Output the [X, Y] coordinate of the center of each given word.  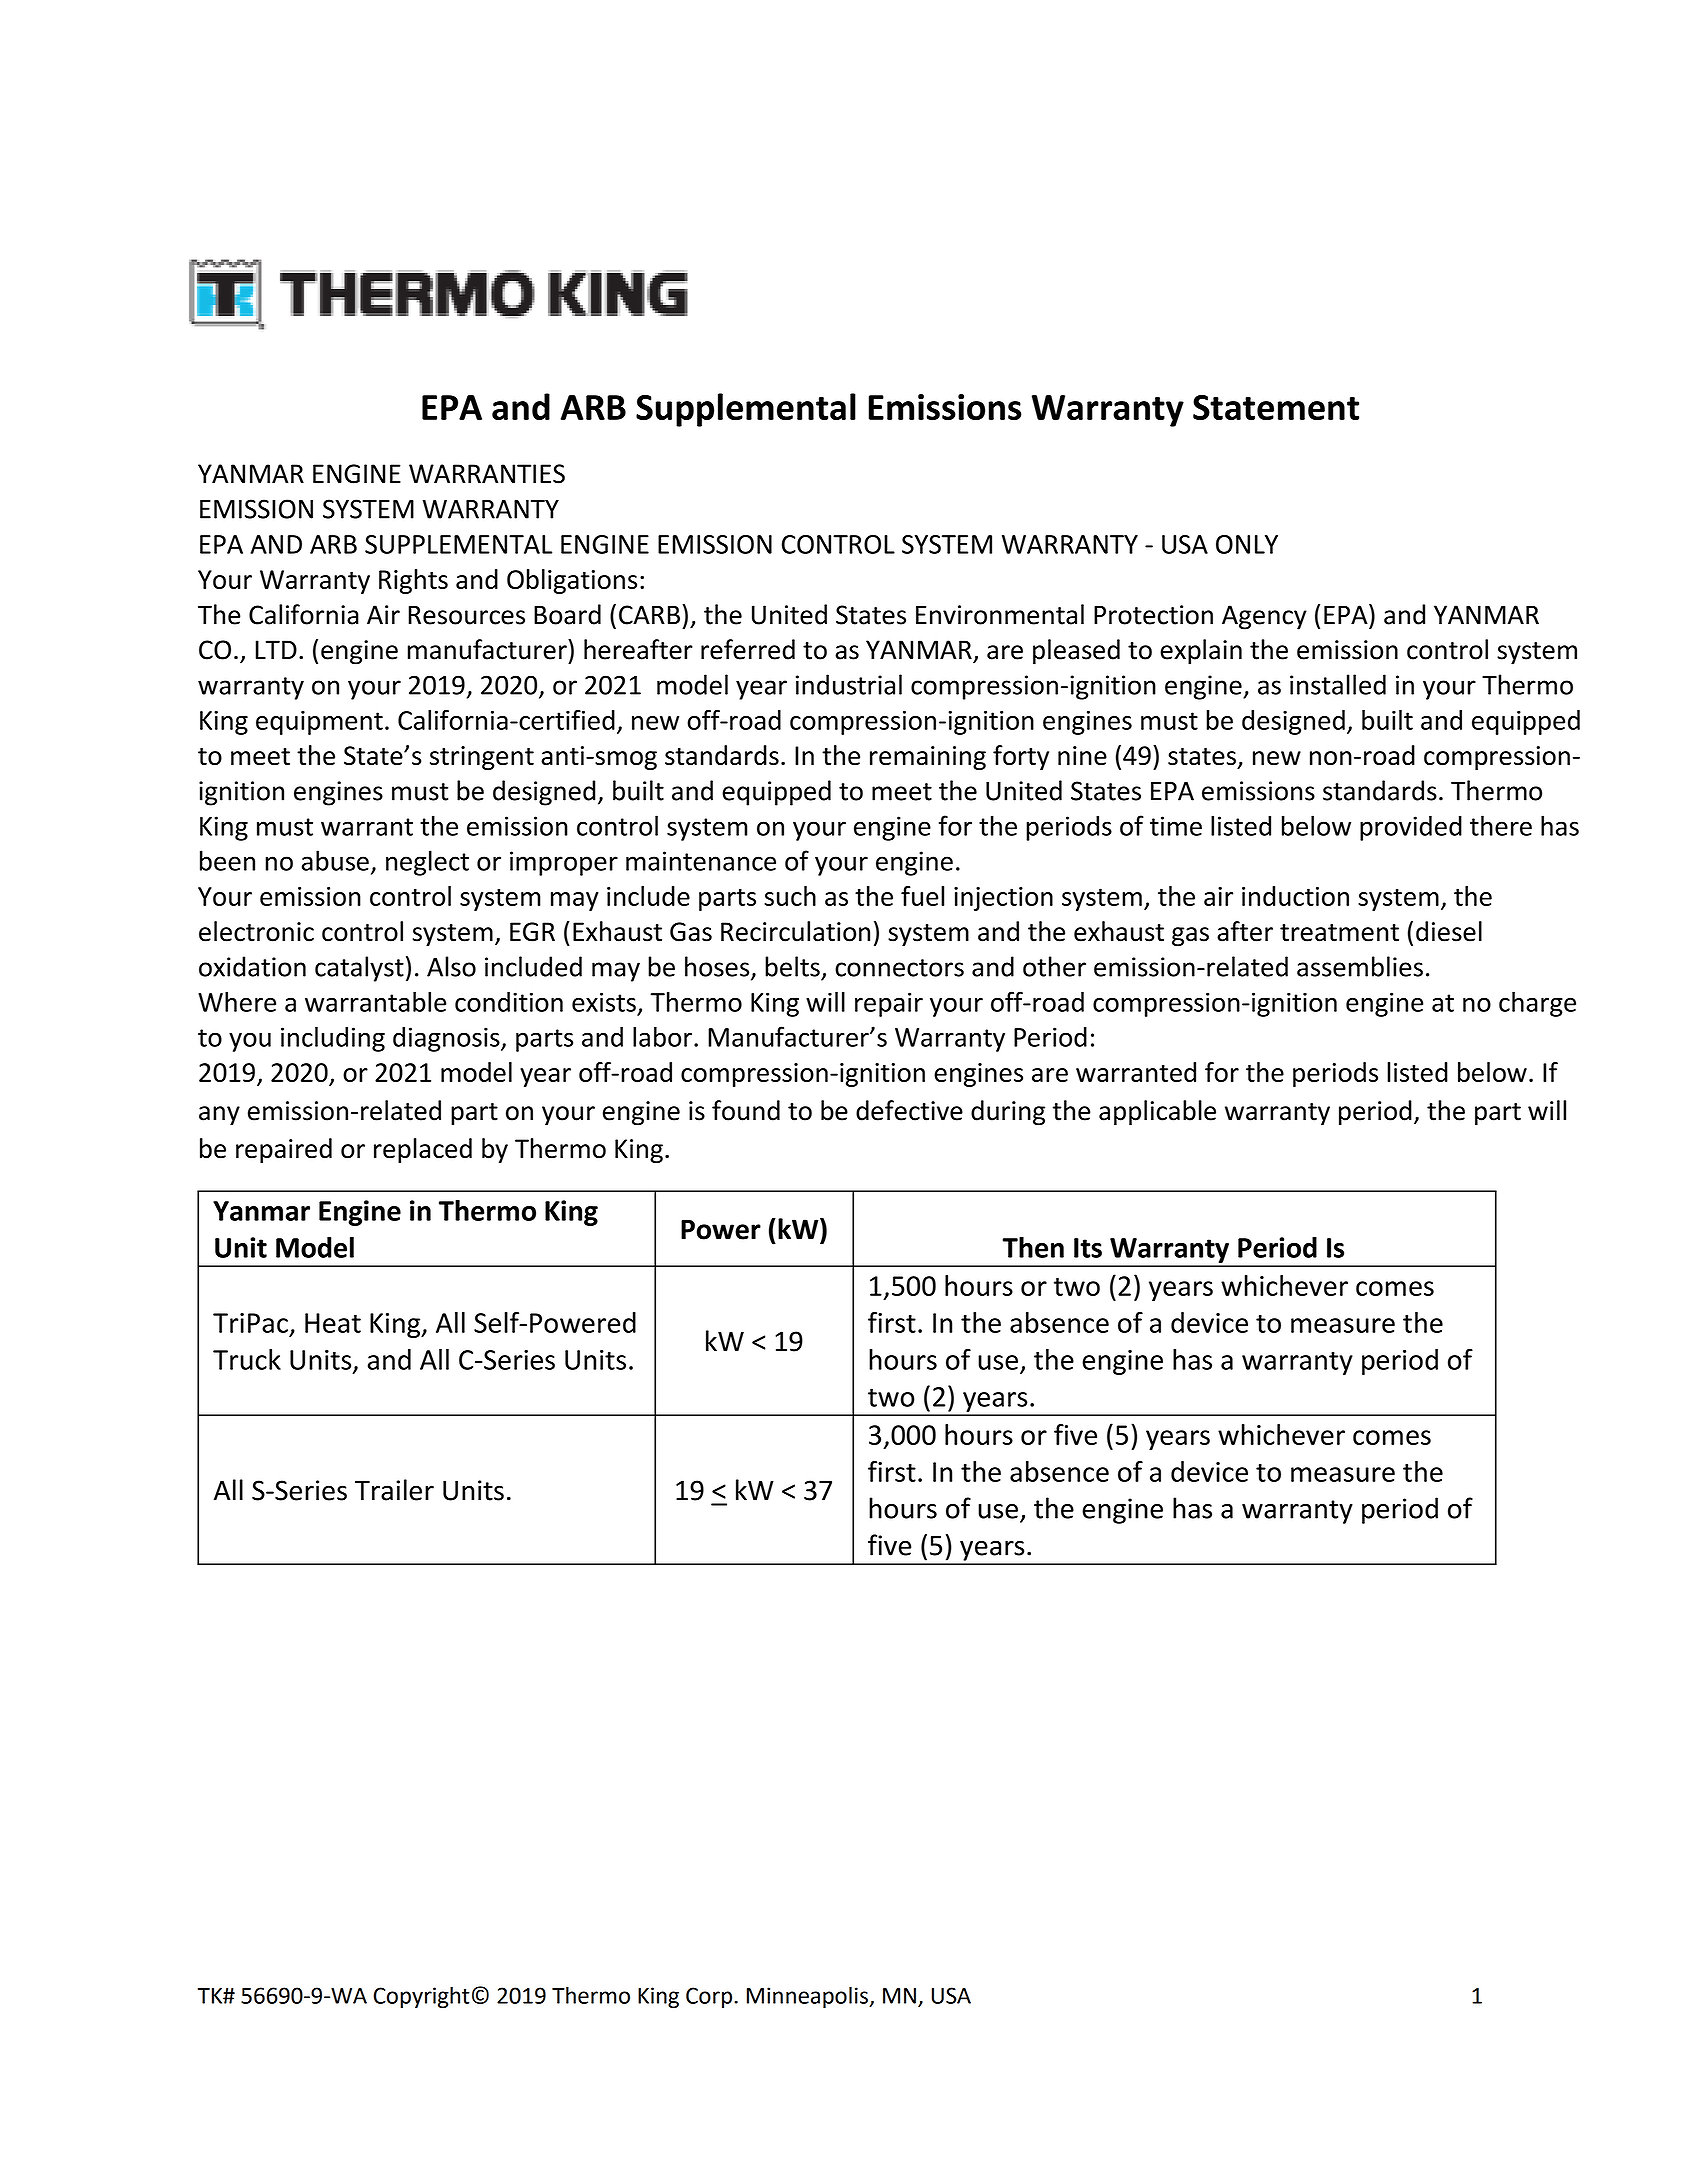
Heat [333, 1323]
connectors [899, 968]
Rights [413, 581]
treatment [1339, 933]
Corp [710, 1997]
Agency [1264, 617]
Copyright [421, 1997]
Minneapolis [808, 1997]
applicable [1157, 1113]
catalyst [359, 969]
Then [1033, 1247]
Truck [247, 1359]
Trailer [394, 1490]
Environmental [1000, 614]
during [1008, 1113]
